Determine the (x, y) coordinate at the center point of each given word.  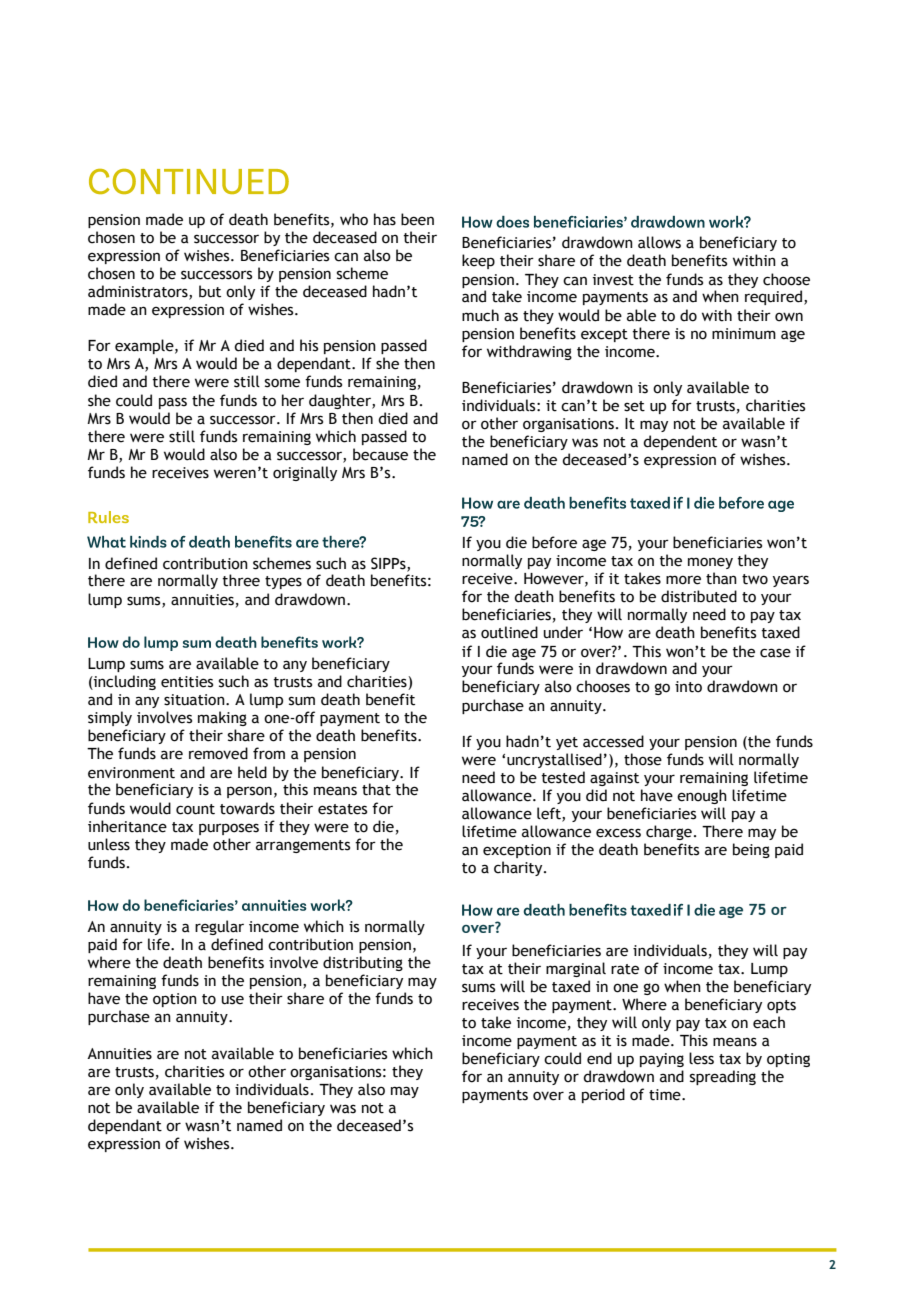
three (241, 580)
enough (702, 796)
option (175, 1000)
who (354, 219)
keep (478, 261)
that (376, 789)
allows (659, 242)
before (554, 542)
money (710, 563)
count (195, 809)
